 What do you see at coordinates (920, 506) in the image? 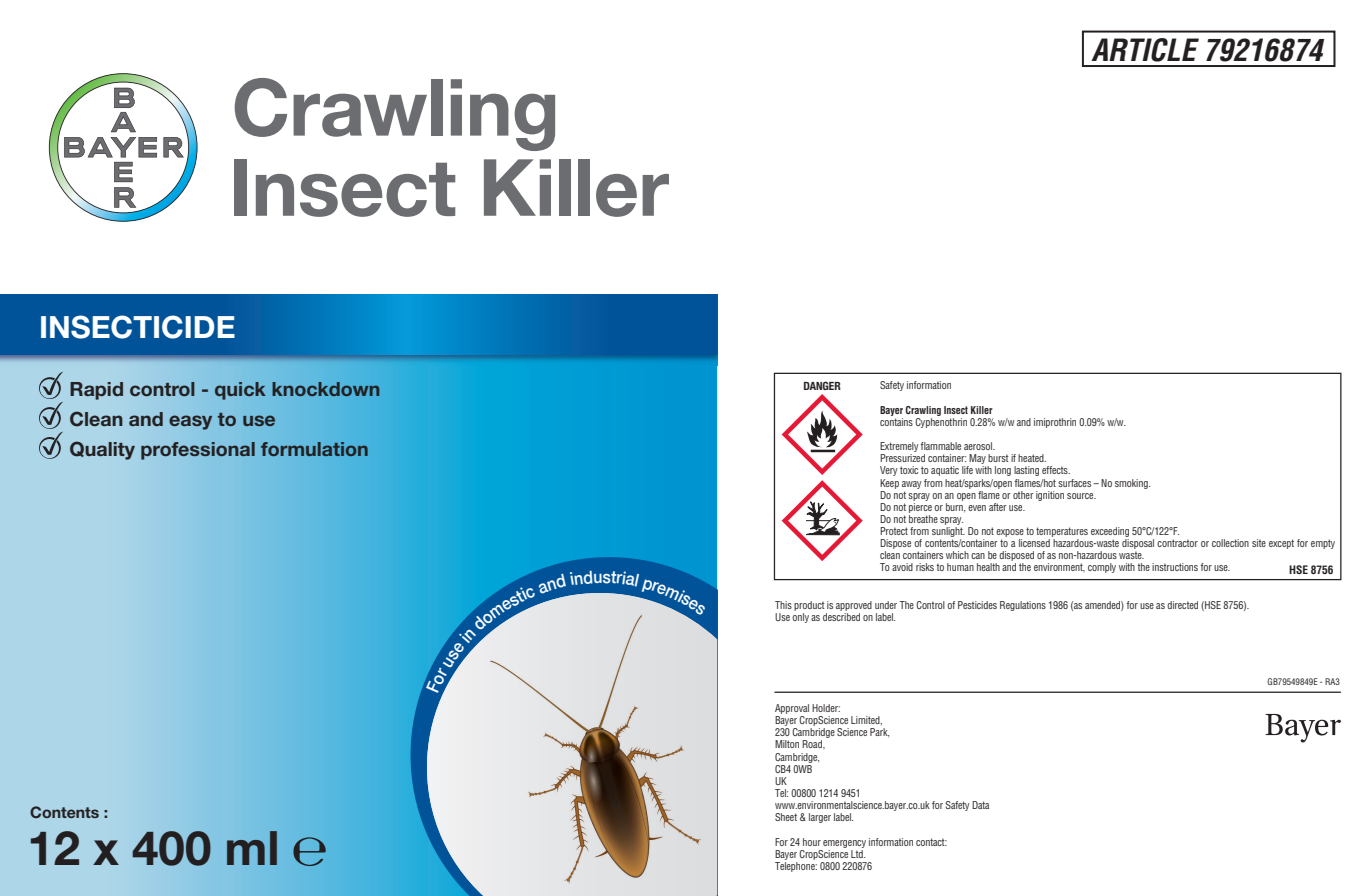
I see `pierce` at bounding box center [920, 506].
